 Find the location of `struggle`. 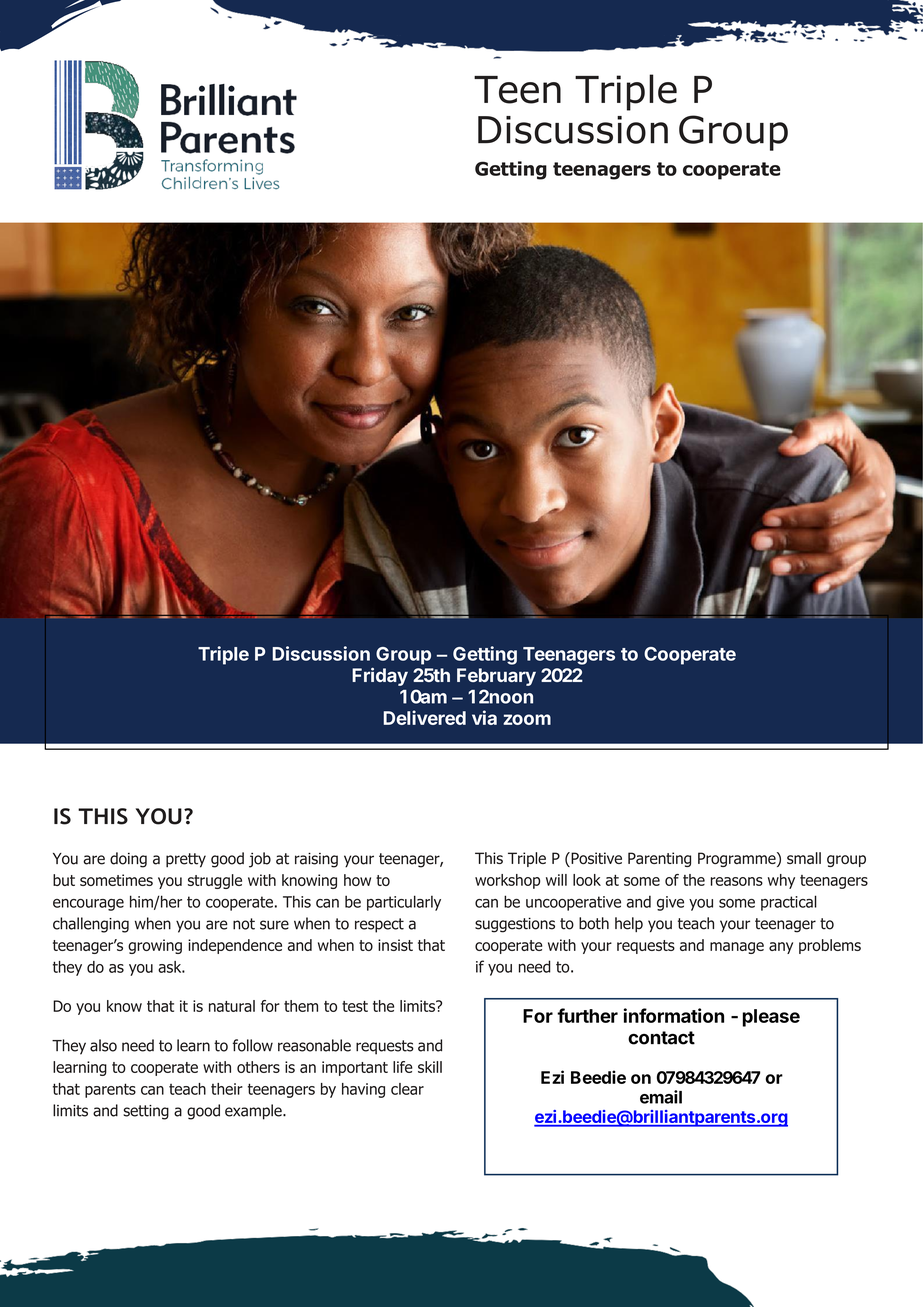

struggle is located at coordinates (215, 881).
